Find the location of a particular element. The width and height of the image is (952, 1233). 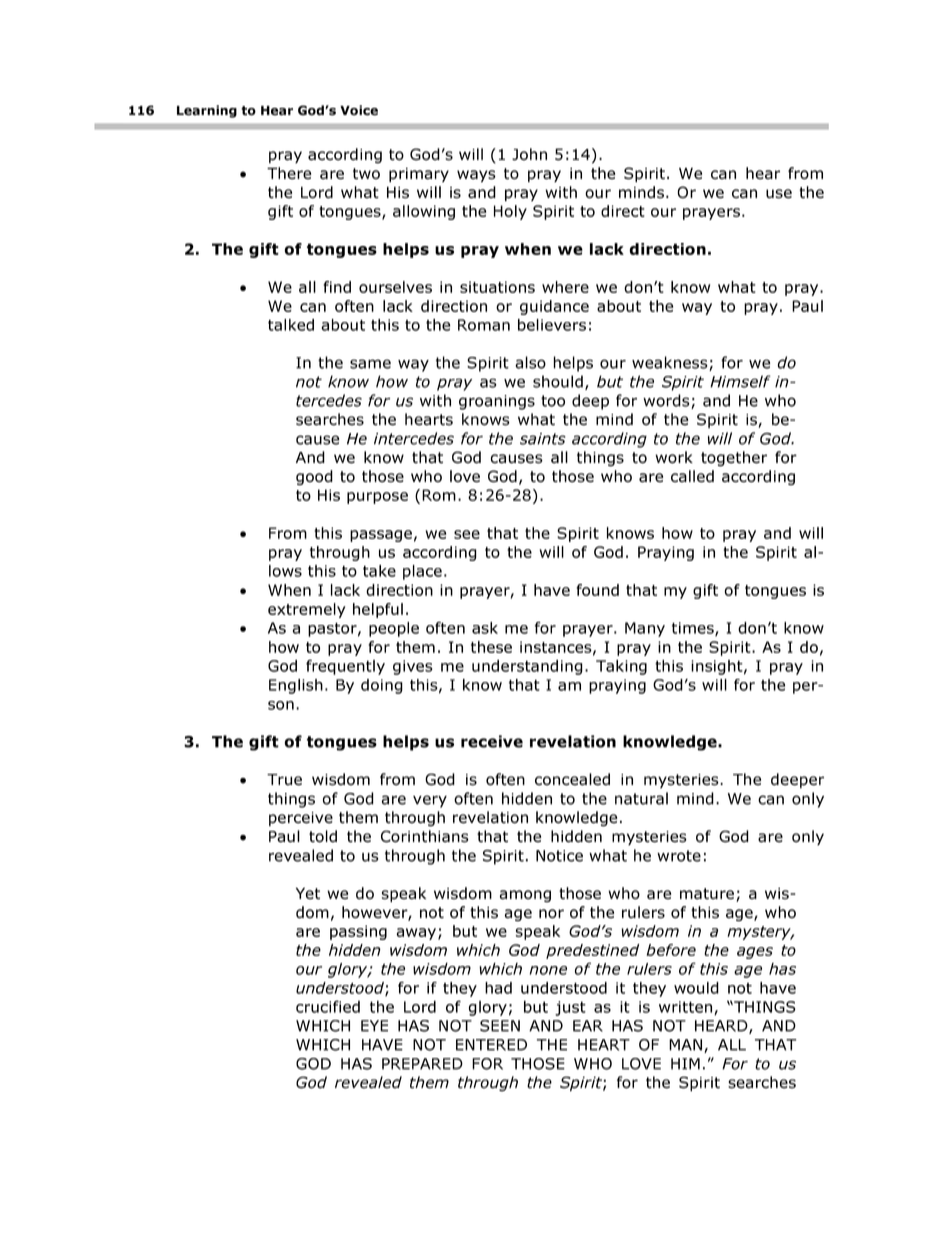

extremely is located at coordinates (306, 610).
